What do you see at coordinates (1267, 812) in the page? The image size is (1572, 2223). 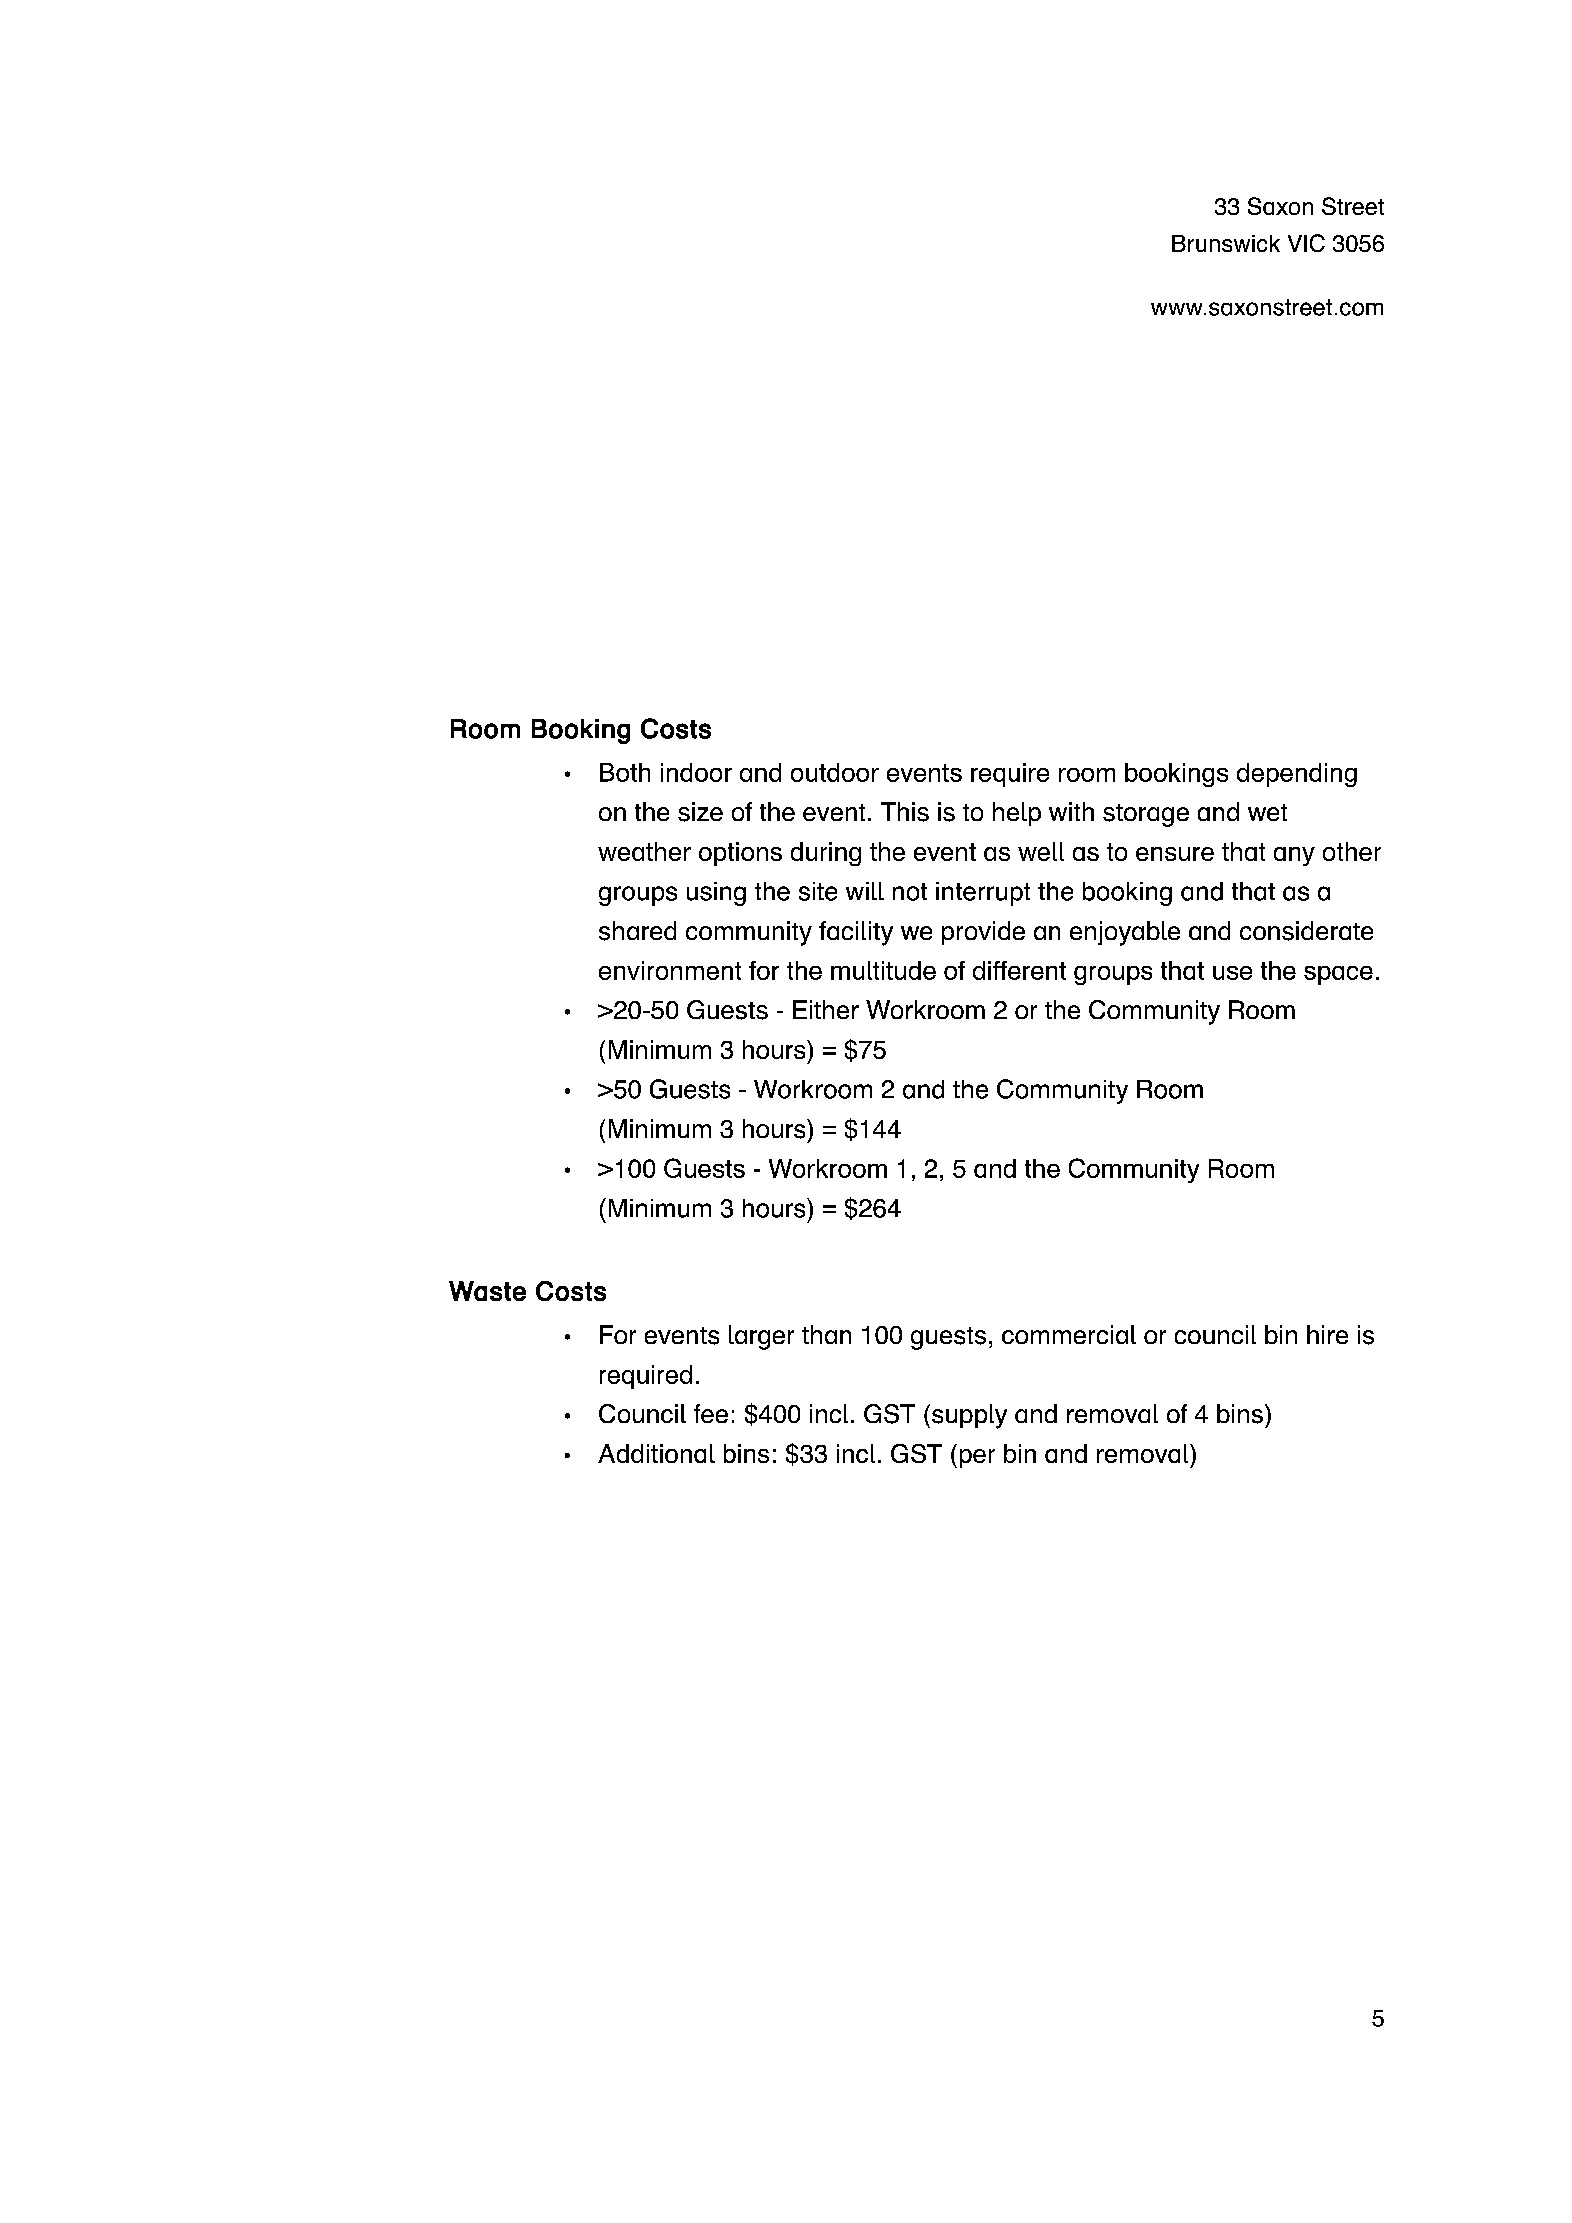 I see `wet` at bounding box center [1267, 812].
